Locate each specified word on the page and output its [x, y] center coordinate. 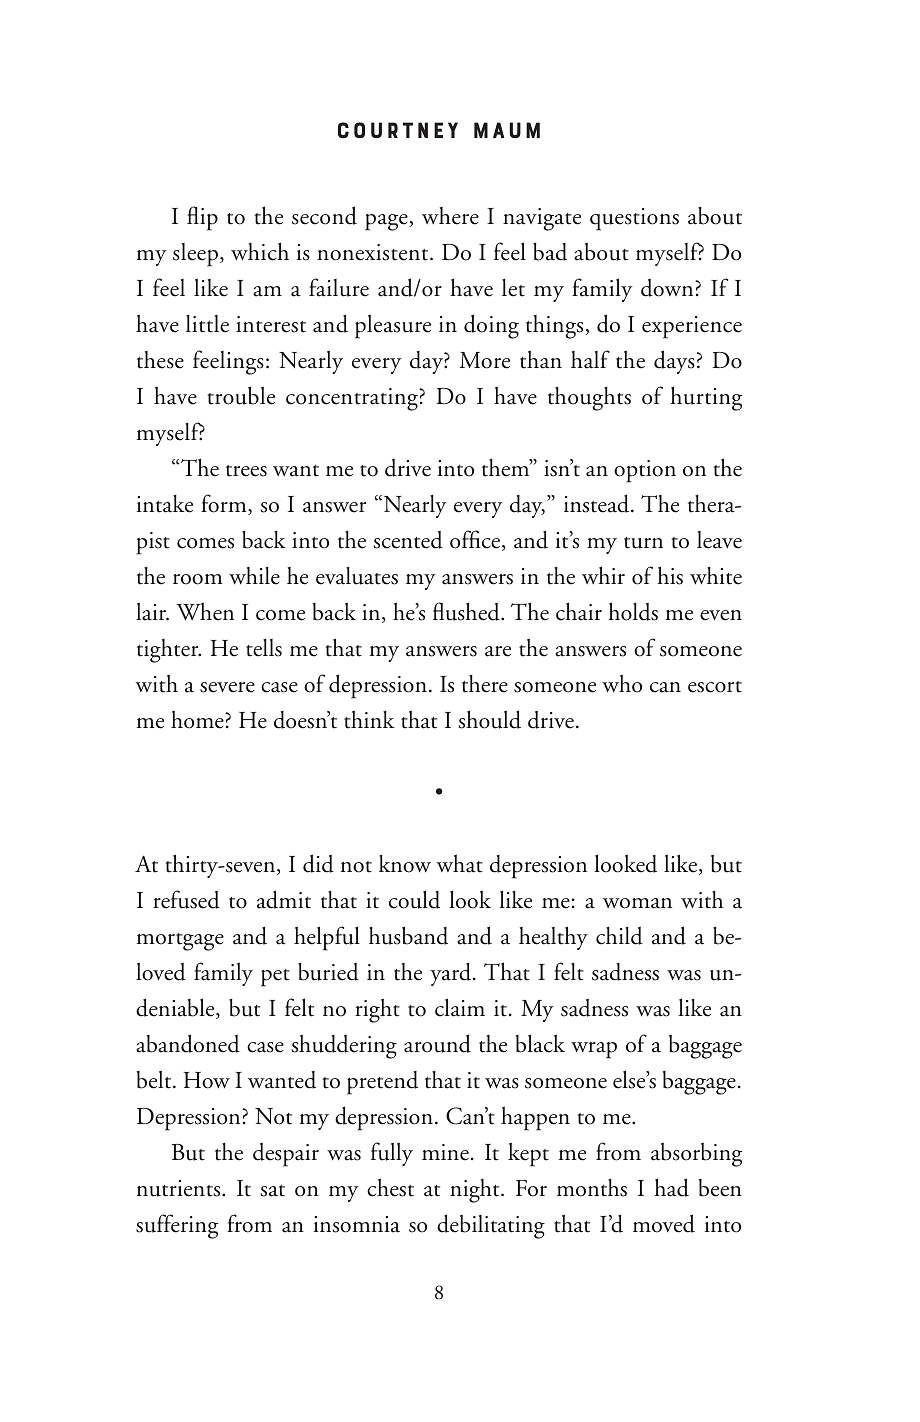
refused [186, 899]
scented [408, 539]
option [645, 471]
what [460, 863]
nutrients [180, 1188]
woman [637, 903]
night [476, 1191]
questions [634, 219]
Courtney [398, 130]
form [225, 504]
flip [202, 218]
